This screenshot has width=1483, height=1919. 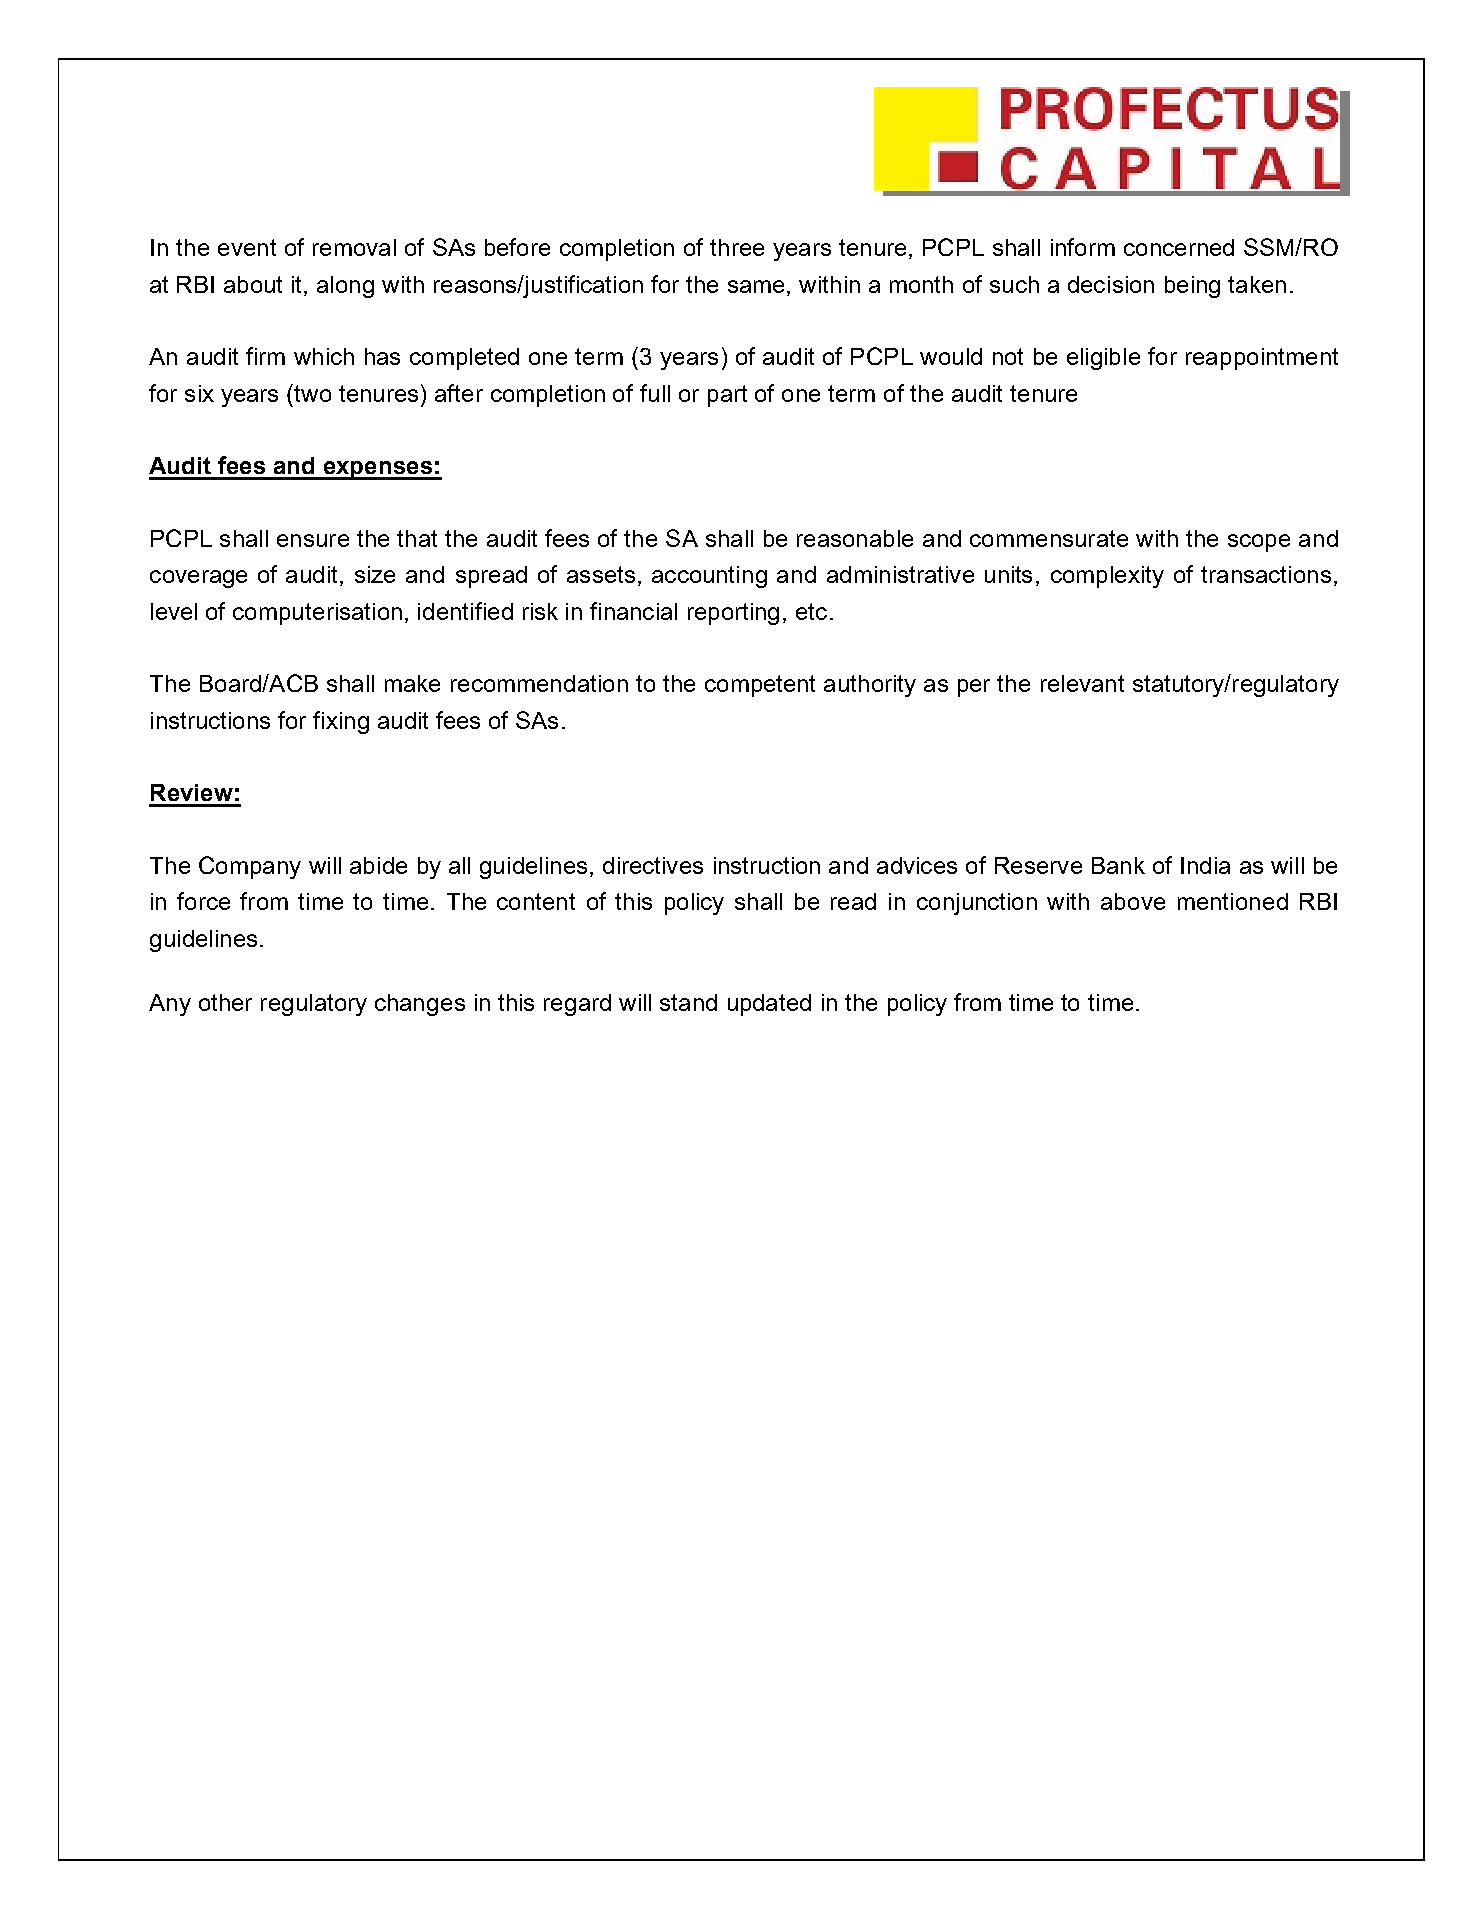 I want to click on along, so click(x=345, y=287).
